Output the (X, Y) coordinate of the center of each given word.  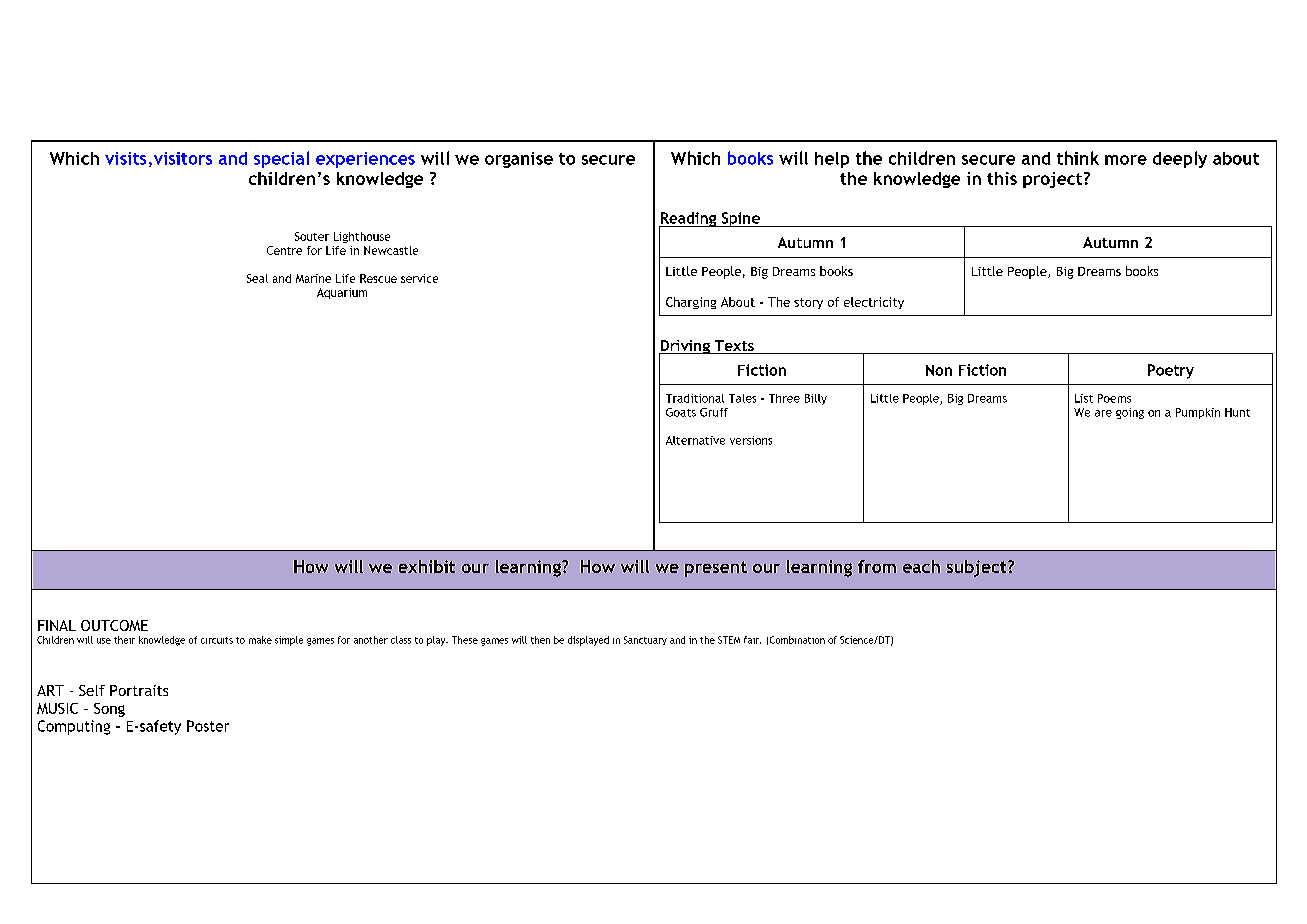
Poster (208, 726)
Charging (691, 303)
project (1054, 180)
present (716, 569)
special (281, 159)
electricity (874, 303)
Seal (257, 278)
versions (751, 440)
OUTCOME (114, 625)
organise (519, 160)
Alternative (695, 440)
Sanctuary (645, 640)
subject (978, 568)
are (1103, 413)
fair (752, 640)
